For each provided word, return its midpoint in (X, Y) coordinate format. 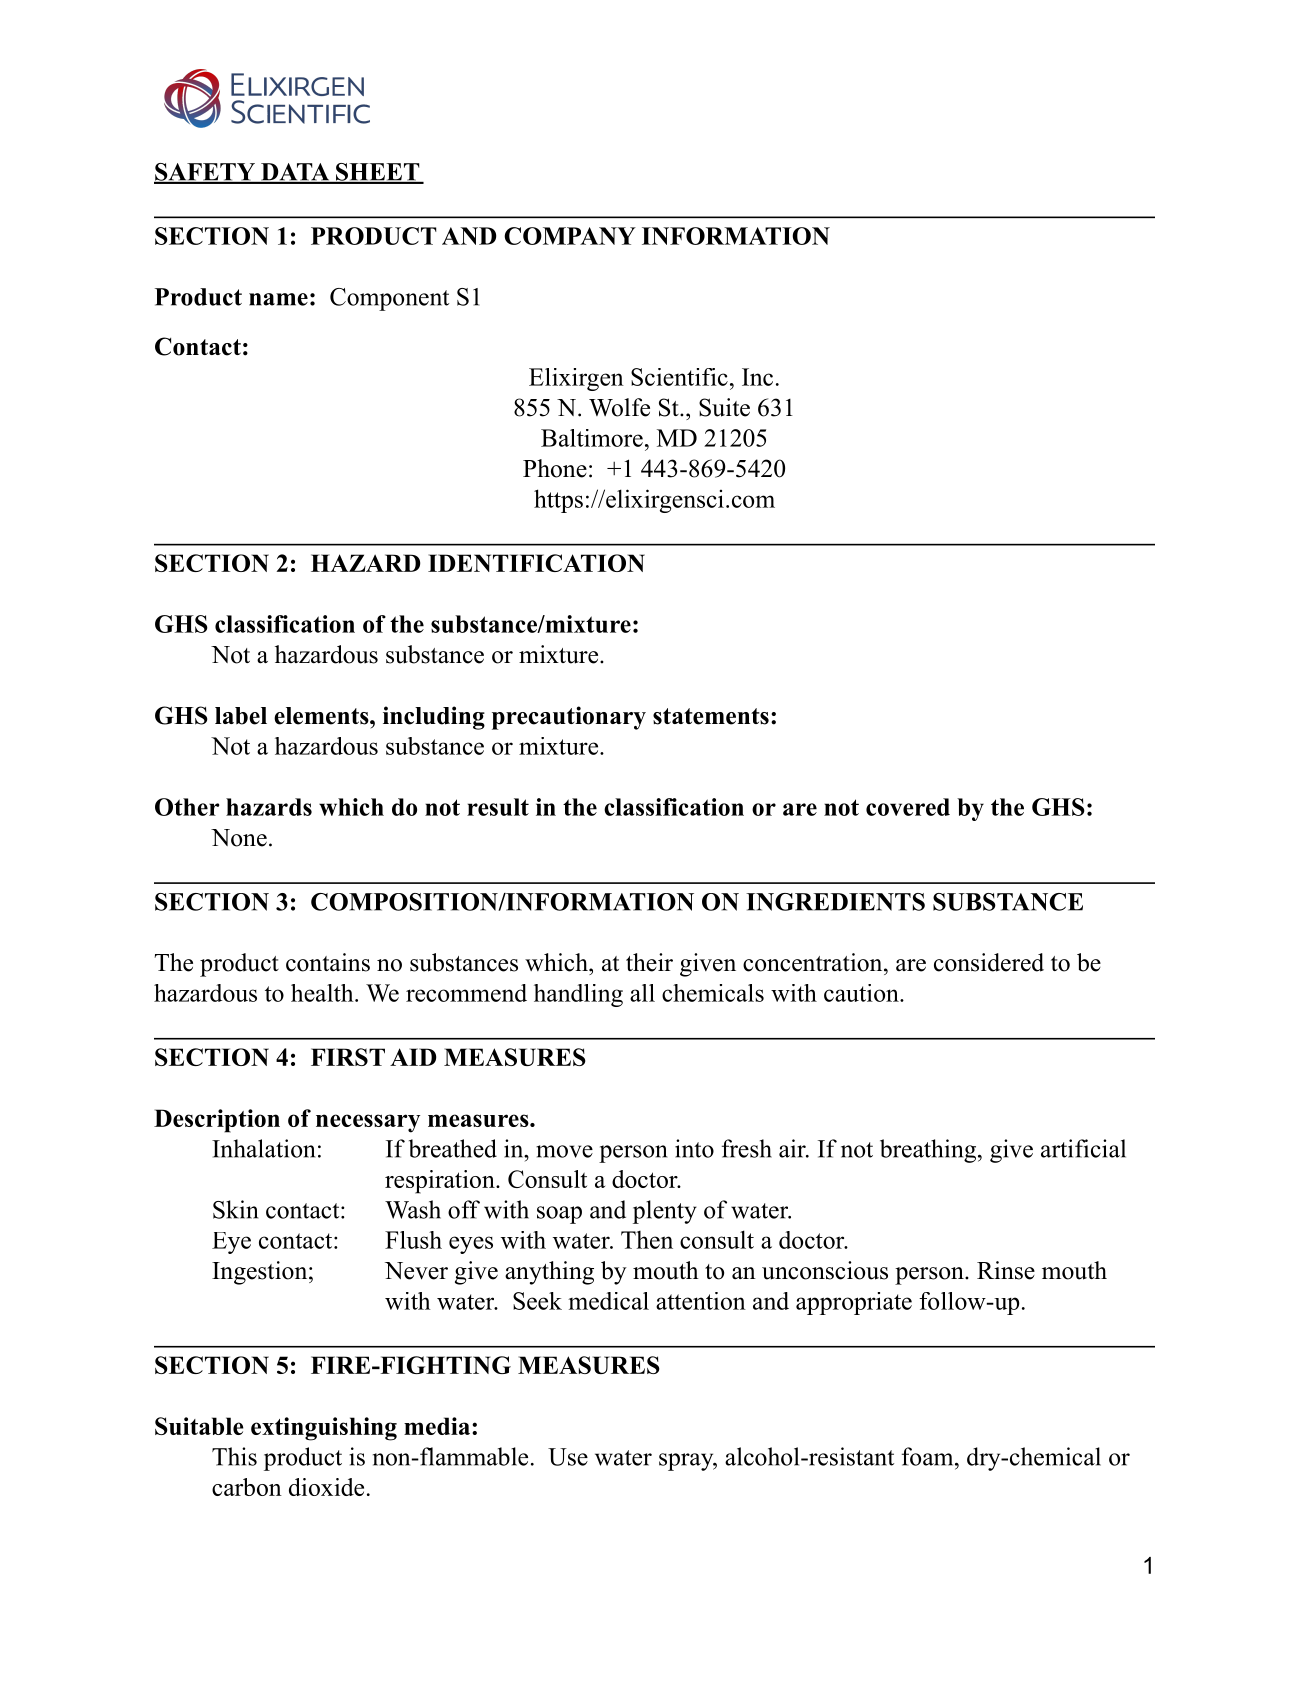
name (278, 299)
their (649, 962)
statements (711, 716)
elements (322, 716)
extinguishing (324, 1429)
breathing (928, 1151)
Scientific (679, 377)
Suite (724, 407)
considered (989, 962)
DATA (295, 173)
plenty (665, 1212)
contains (328, 962)
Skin (235, 1209)
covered (908, 807)
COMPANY (570, 236)
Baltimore (592, 438)
